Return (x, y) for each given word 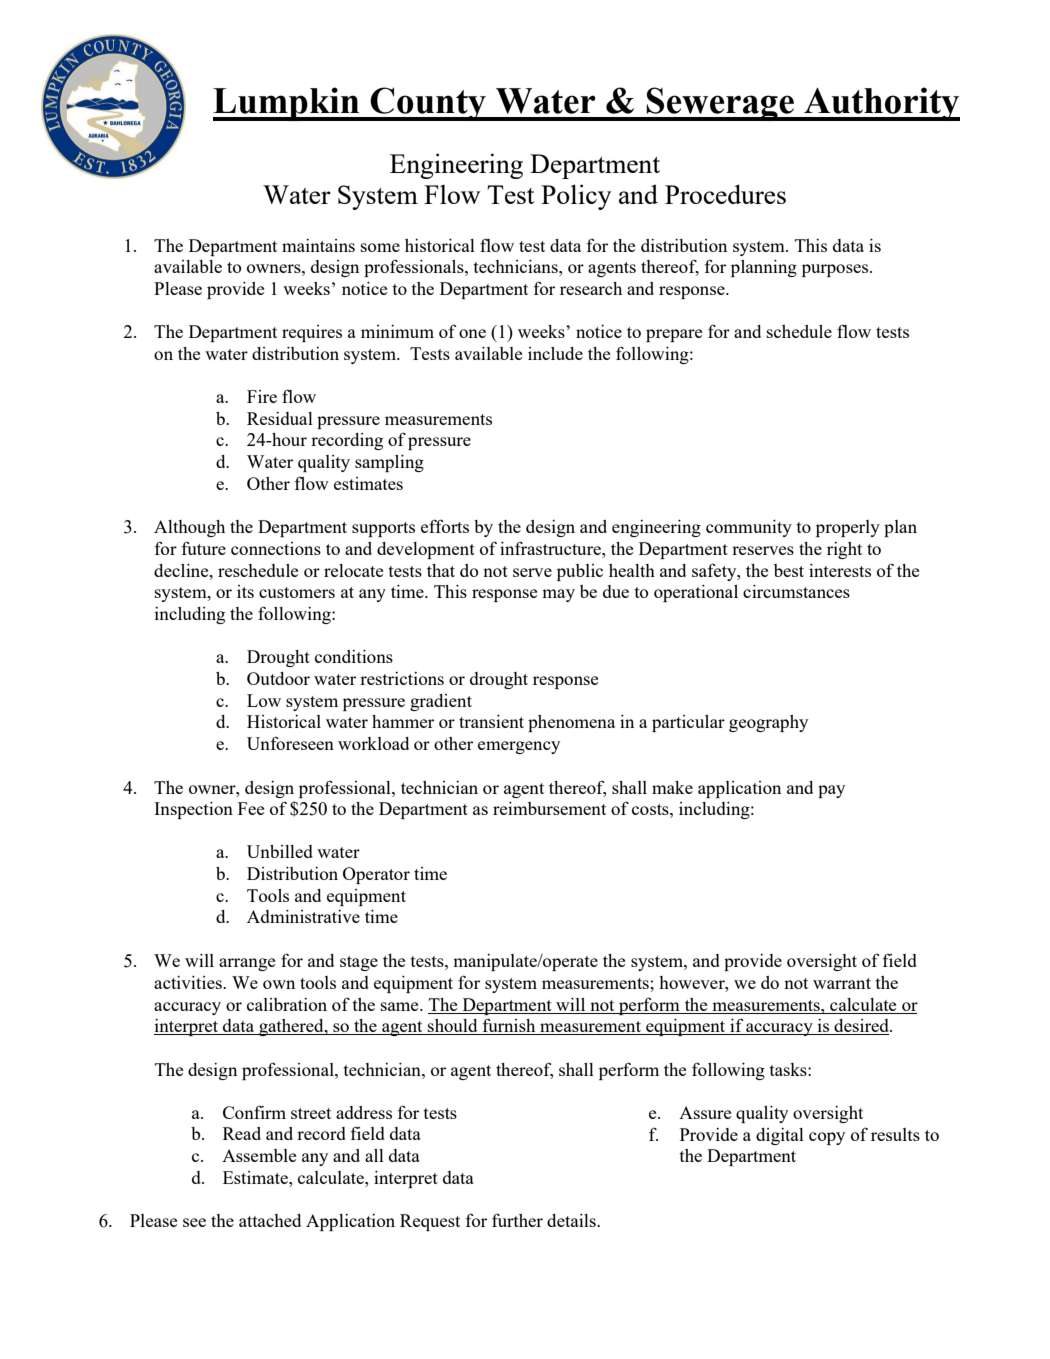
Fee (251, 808)
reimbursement (549, 808)
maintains (318, 245)
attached (270, 1220)
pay (831, 791)
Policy (576, 197)
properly (848, 528)
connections (276, 548)
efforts (445, 526)
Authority (881, 104)
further (517, 1220)
